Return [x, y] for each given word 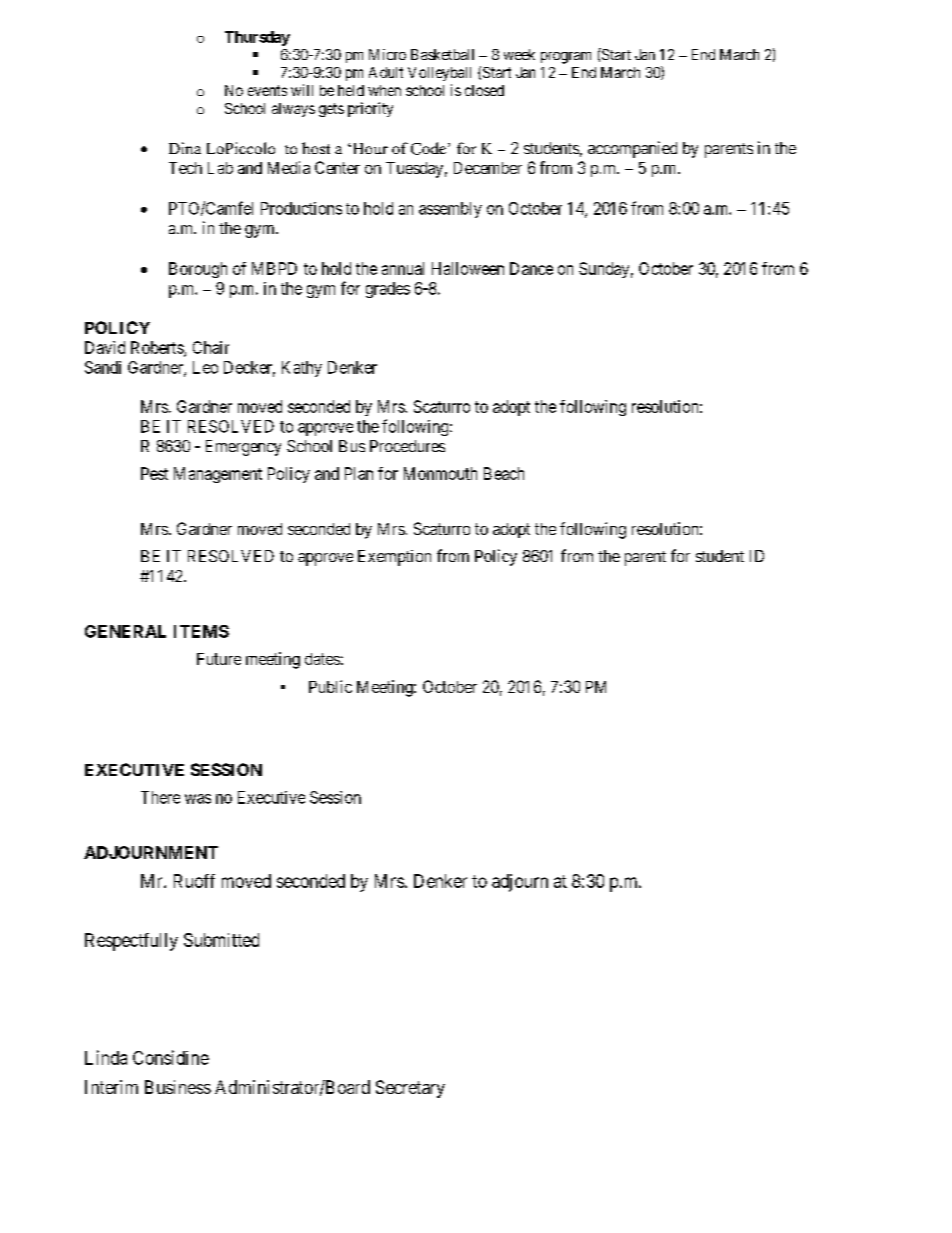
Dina [185, 148]
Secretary [410, 1089]
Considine [171, 1057]
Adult [386, 72]
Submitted [221, 940]
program [566, 58]
